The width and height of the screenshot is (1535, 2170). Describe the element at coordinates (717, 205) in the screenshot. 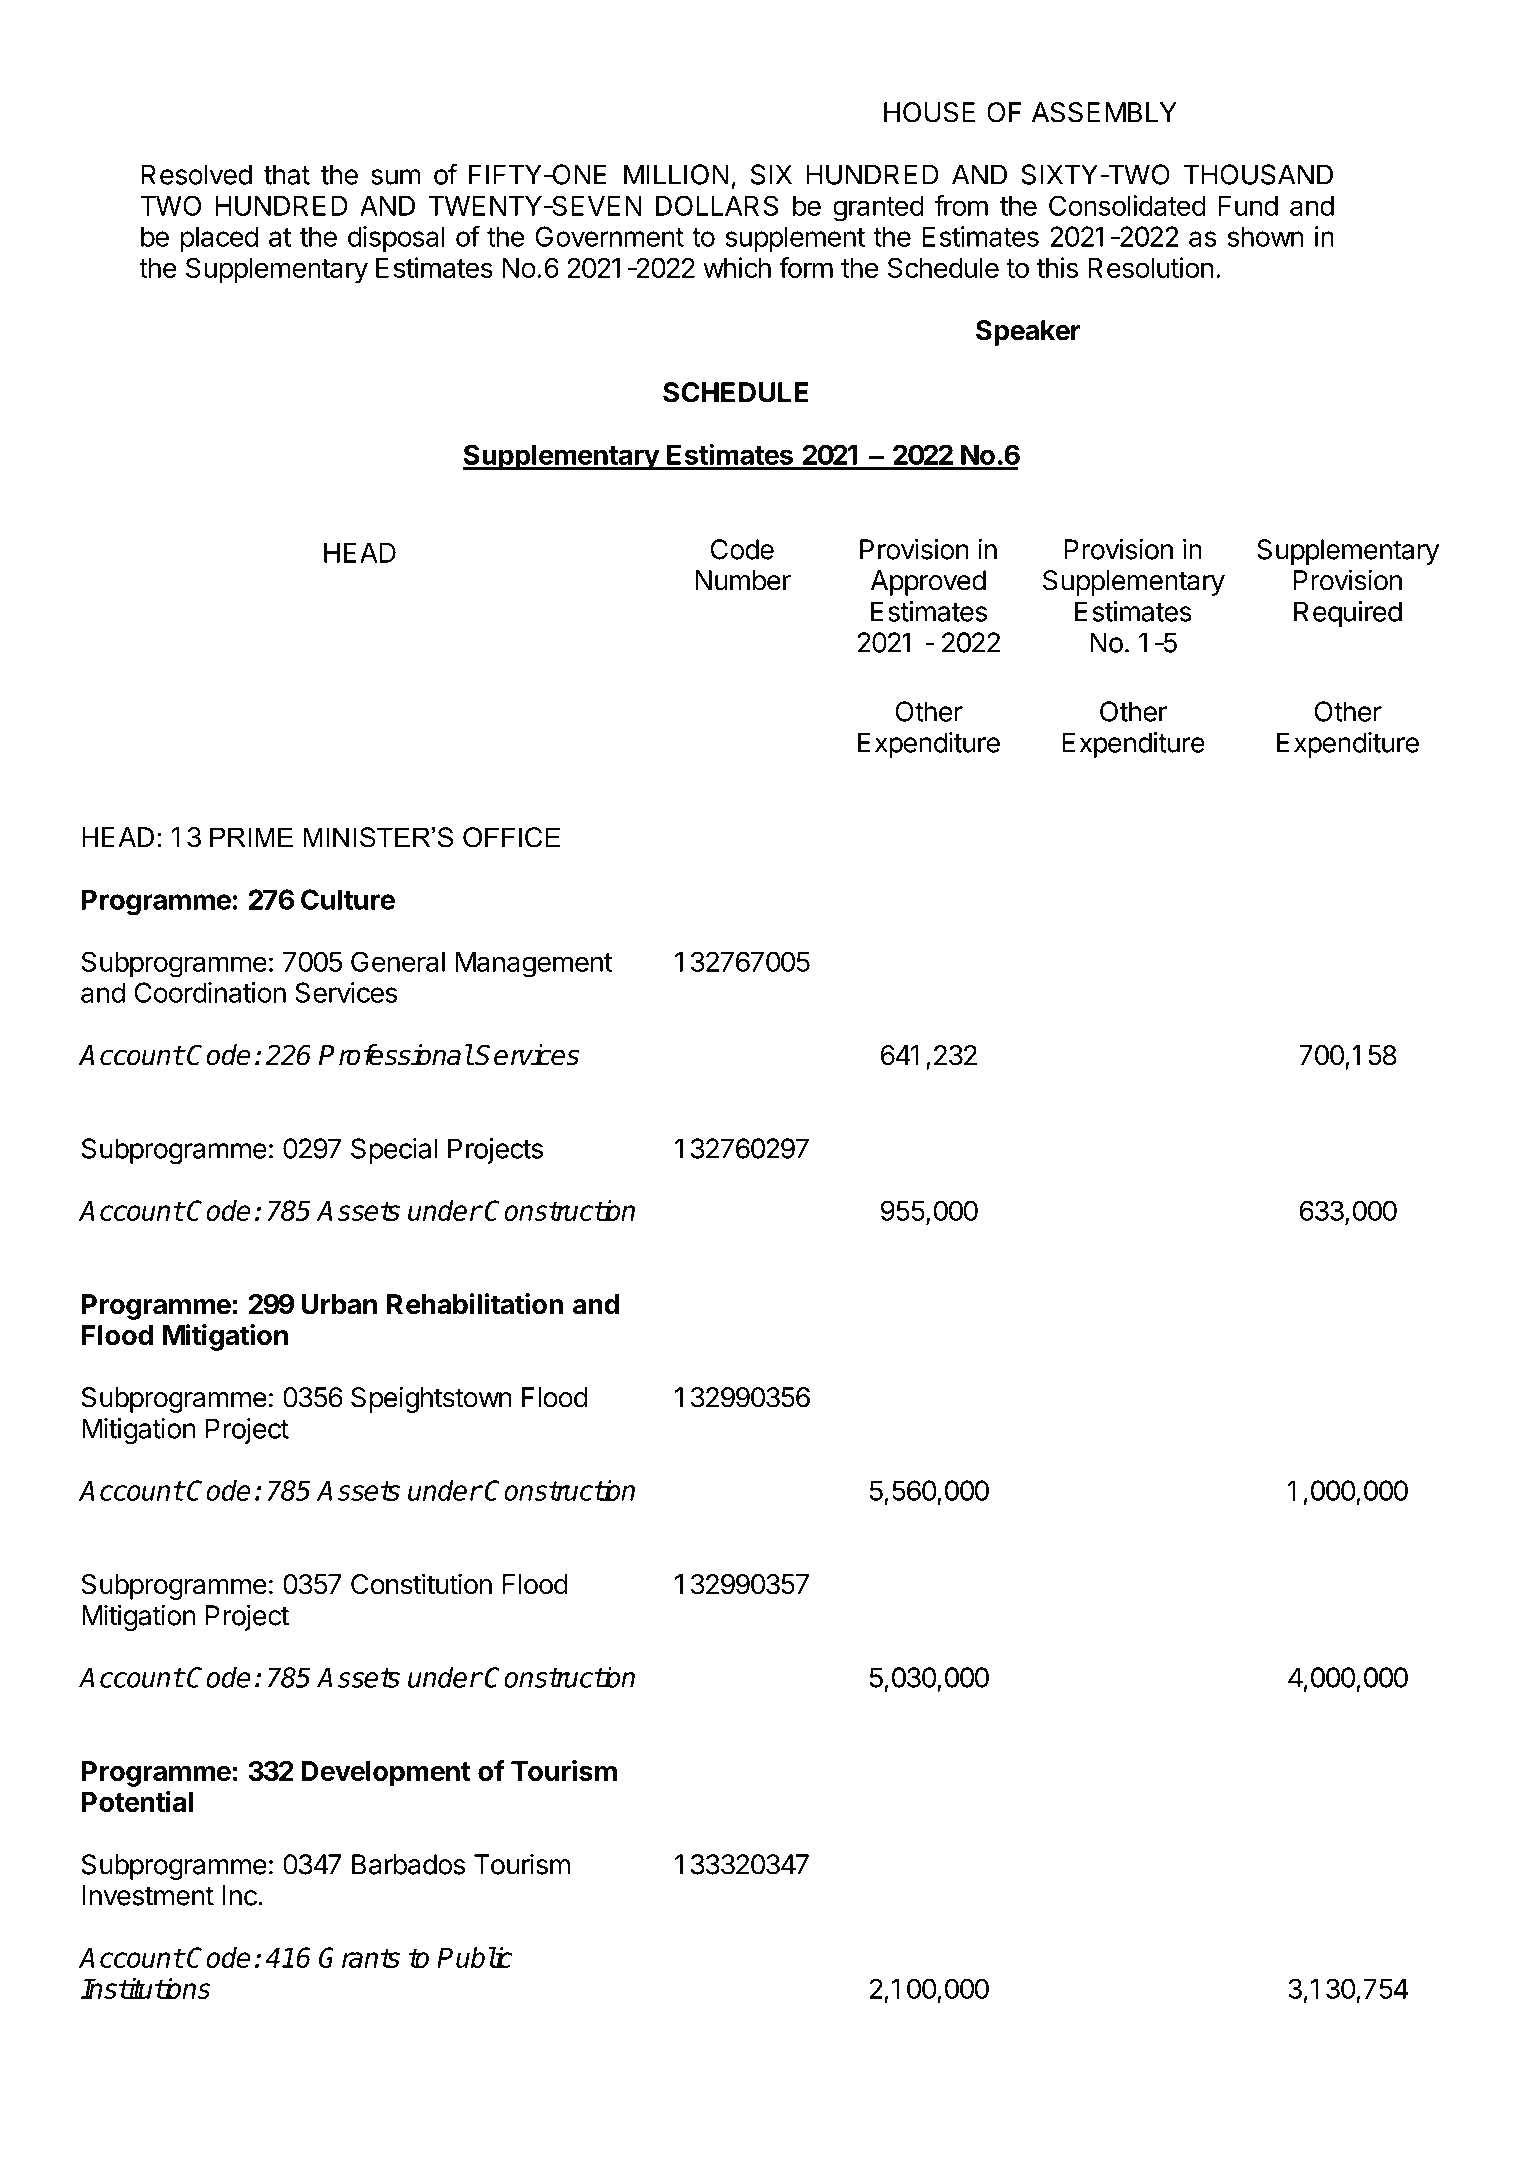

I see `DOLLARS` at that location.
